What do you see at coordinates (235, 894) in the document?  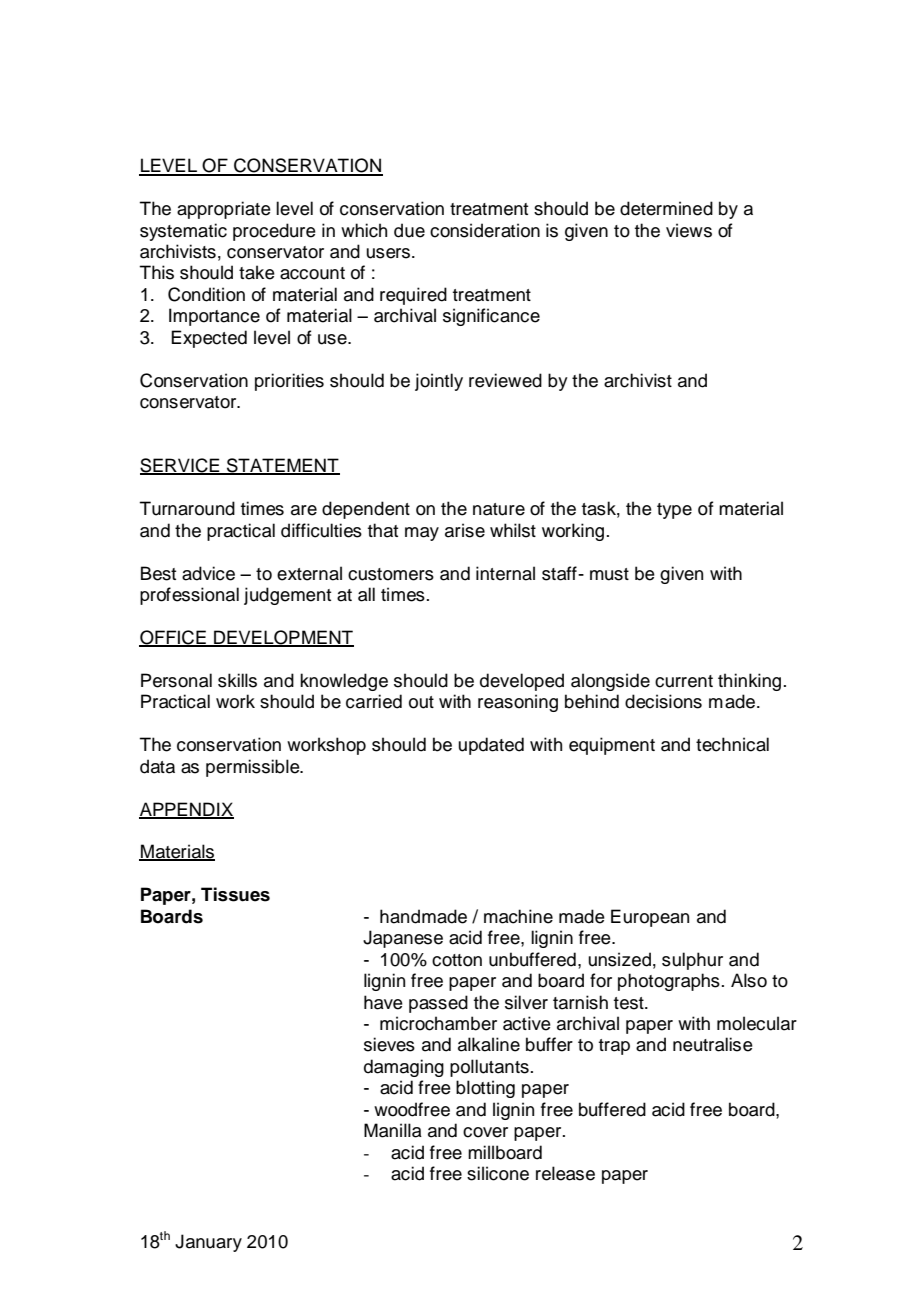 I see `Tissues` at bounding box center [235, 894].
